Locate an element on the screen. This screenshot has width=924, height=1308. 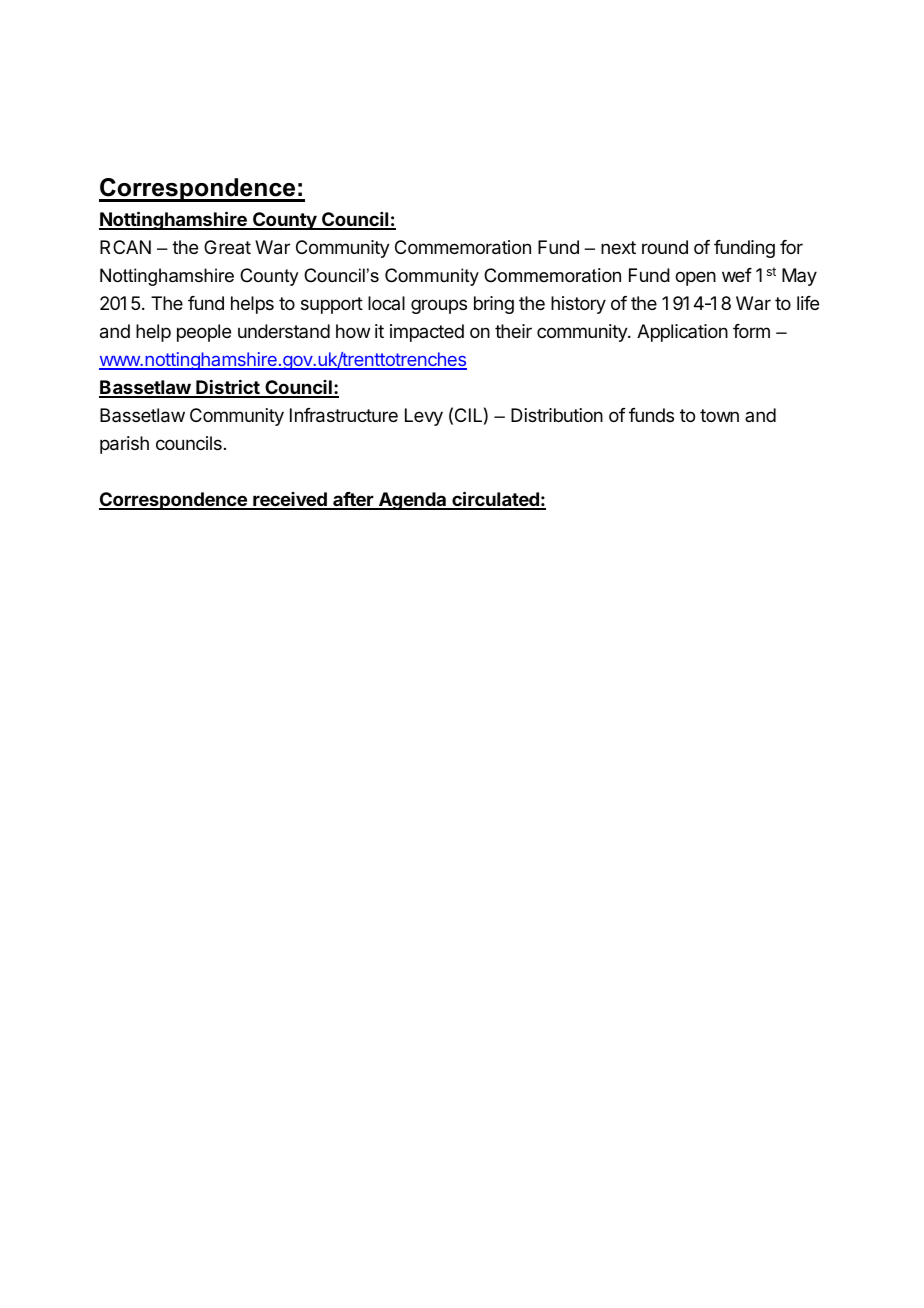
Great is located at coordinates (227, 247).
